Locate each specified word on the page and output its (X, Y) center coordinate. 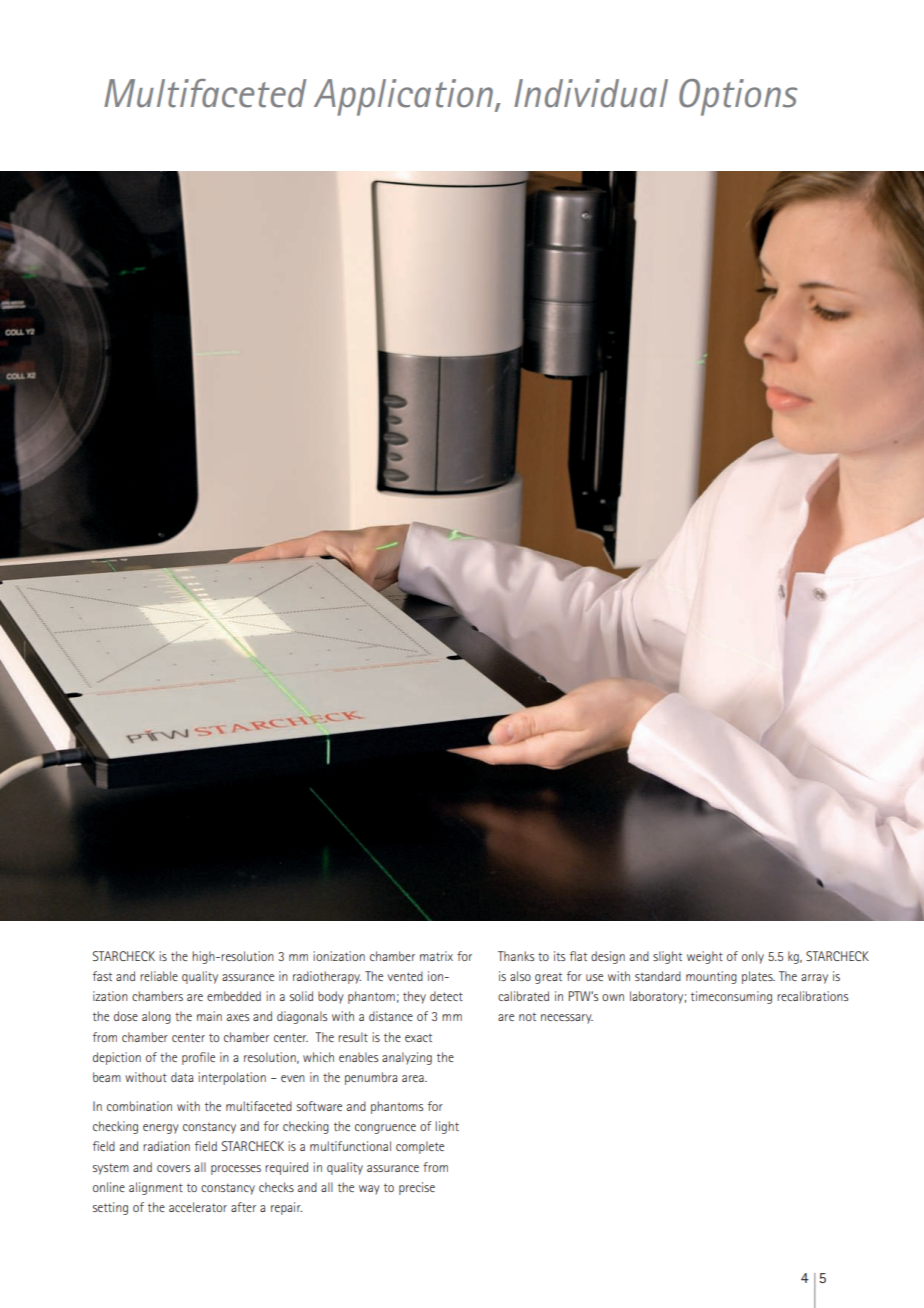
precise (417, 1188)
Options (738, 97)
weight (705, 957)
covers (173, 1168)
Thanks (516, 956)
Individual (591, 93)
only (753, 957)
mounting (711, 977)
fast (102, 976)
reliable (159, 976)
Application (405, 97)
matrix (436, 956)
